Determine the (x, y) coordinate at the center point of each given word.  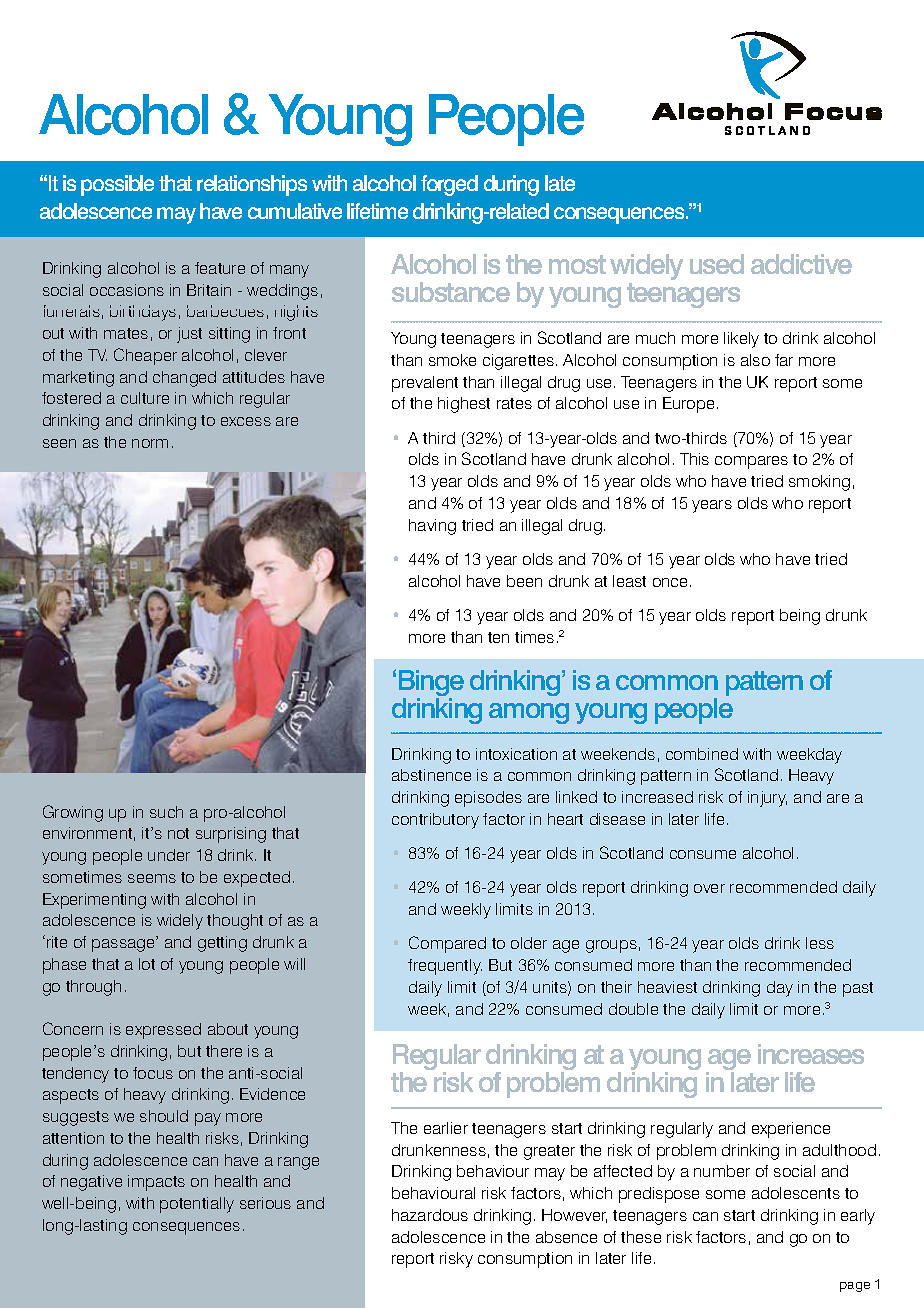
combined (702, 754)
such (166, 812)
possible (117, 185)
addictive (801, 264)
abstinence (431, 775)
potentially (197, 1205)
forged (449, 185)
